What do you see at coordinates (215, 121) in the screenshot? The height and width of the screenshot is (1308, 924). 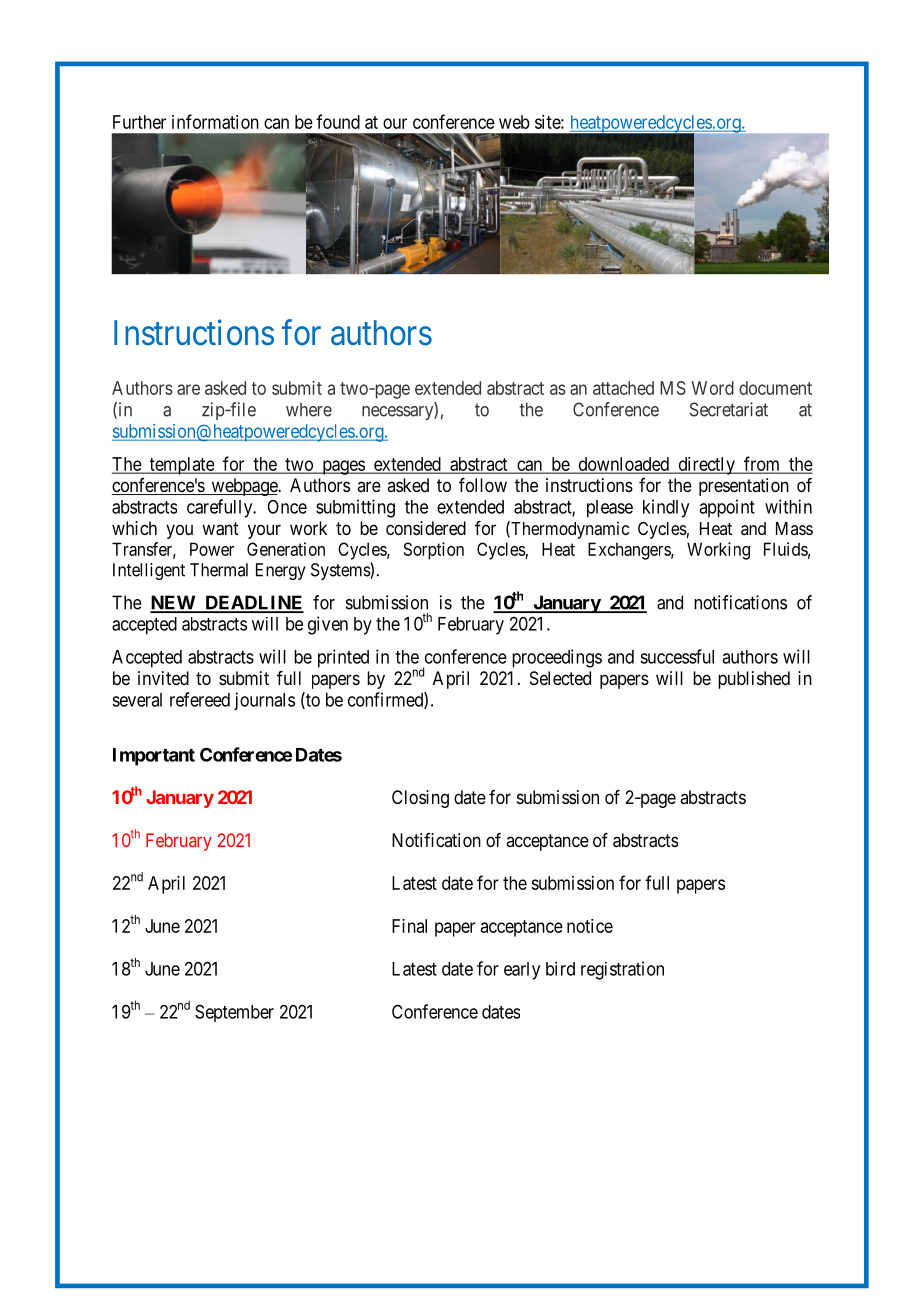 I see `information` at bounding box center [215, 121].
